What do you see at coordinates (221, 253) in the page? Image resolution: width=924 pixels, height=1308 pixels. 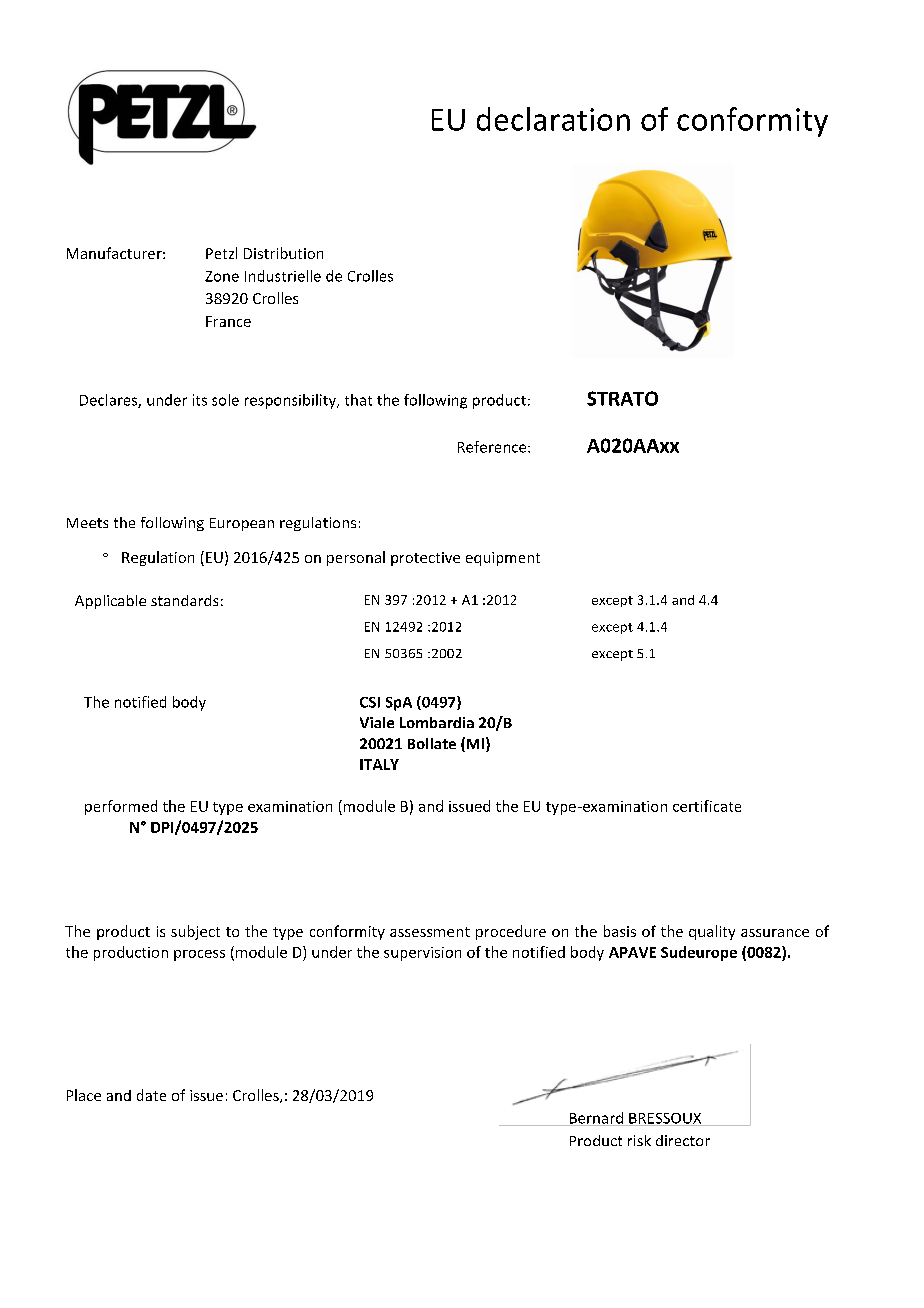 I see `Petzl` at bounding box center [221, 253].
